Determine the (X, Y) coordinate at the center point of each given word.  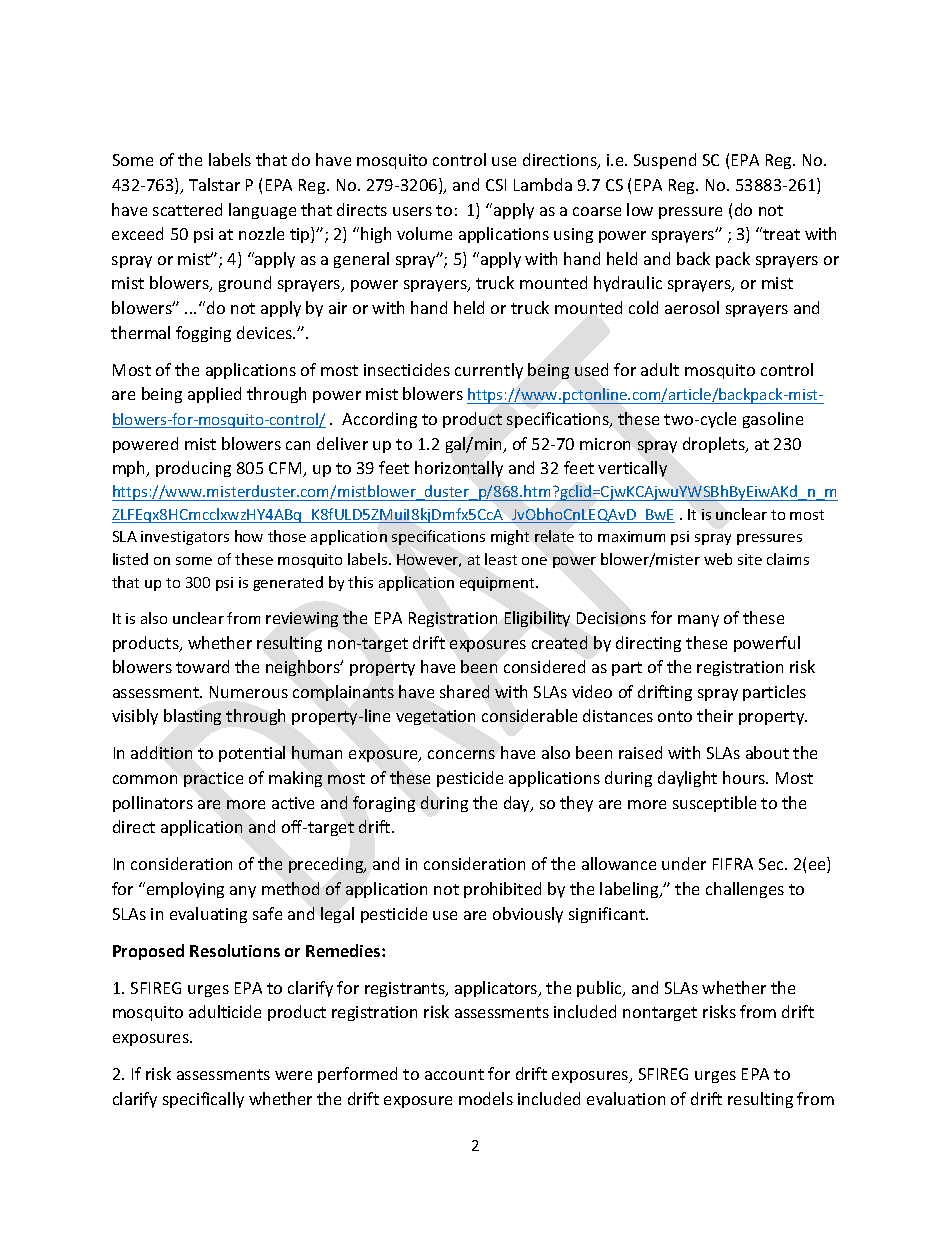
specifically (203, 1100)
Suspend (665, 161)
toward (202, 666)
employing (185, 890)
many (698, 621)
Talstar (214, 184)
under (684, 863)
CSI (496, 185)
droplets (715, 445)
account (454, 1074)
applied (214, 395)
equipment (498, 584)
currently (489, 371)
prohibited (502, 890)
